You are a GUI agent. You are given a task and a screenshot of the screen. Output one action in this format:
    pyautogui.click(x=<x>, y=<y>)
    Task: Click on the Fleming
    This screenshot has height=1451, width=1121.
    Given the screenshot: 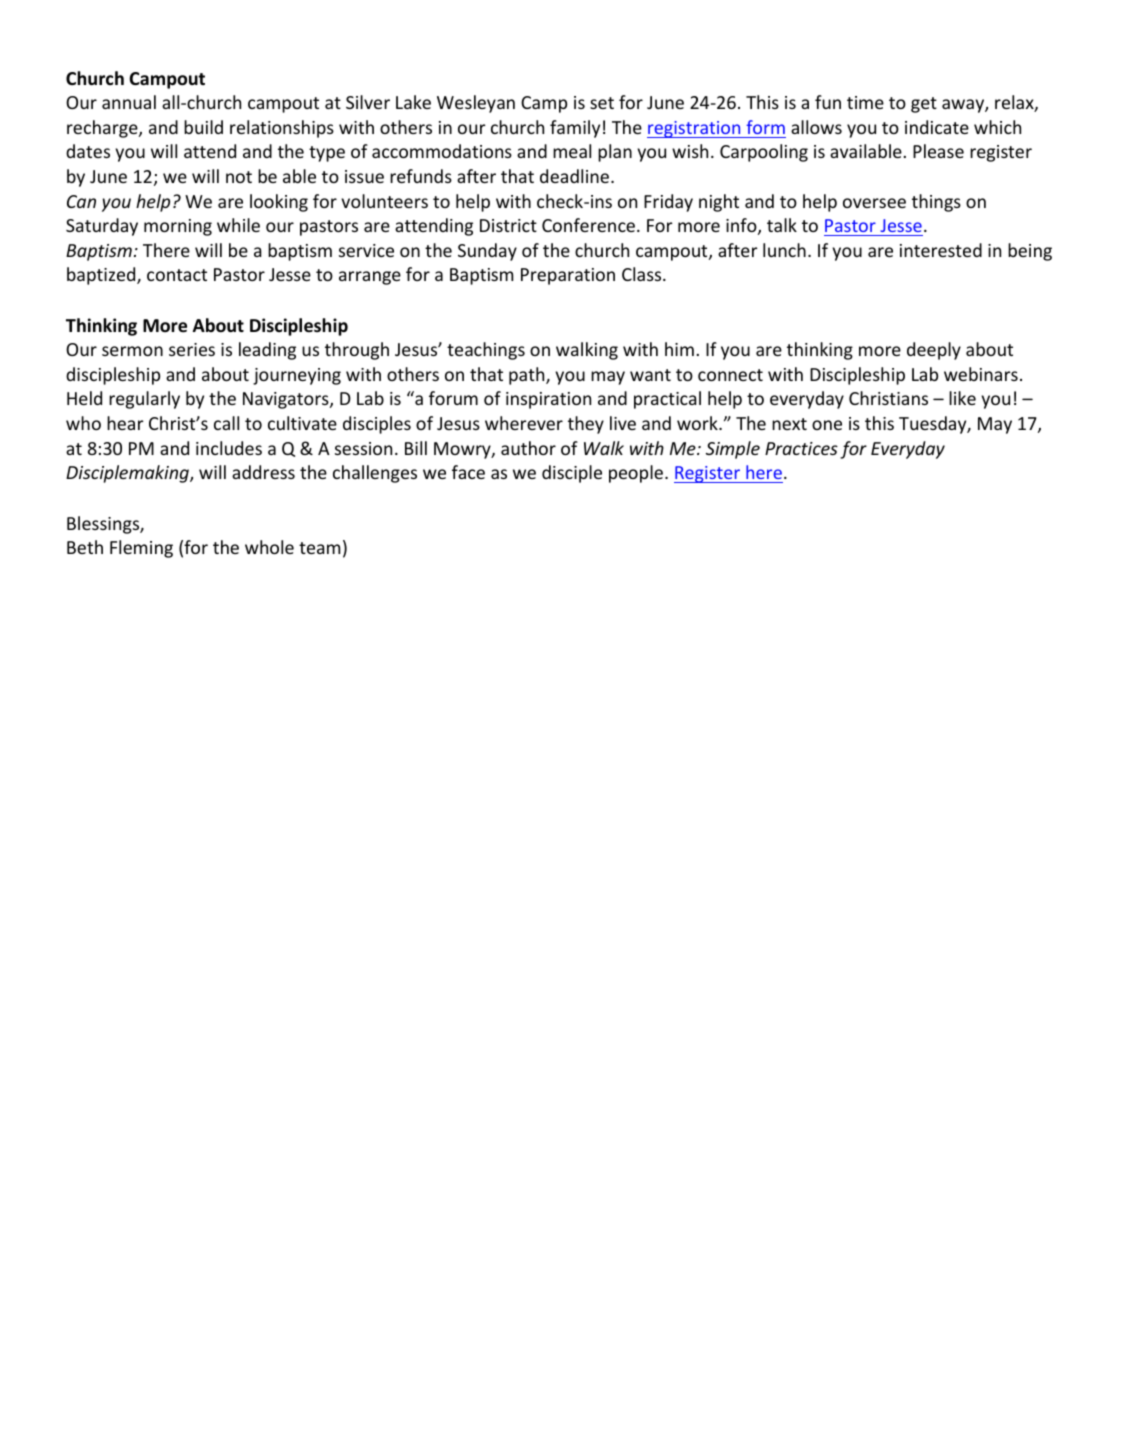 What is the action you would take?
    pyautogui.click(x=141, y=549)
